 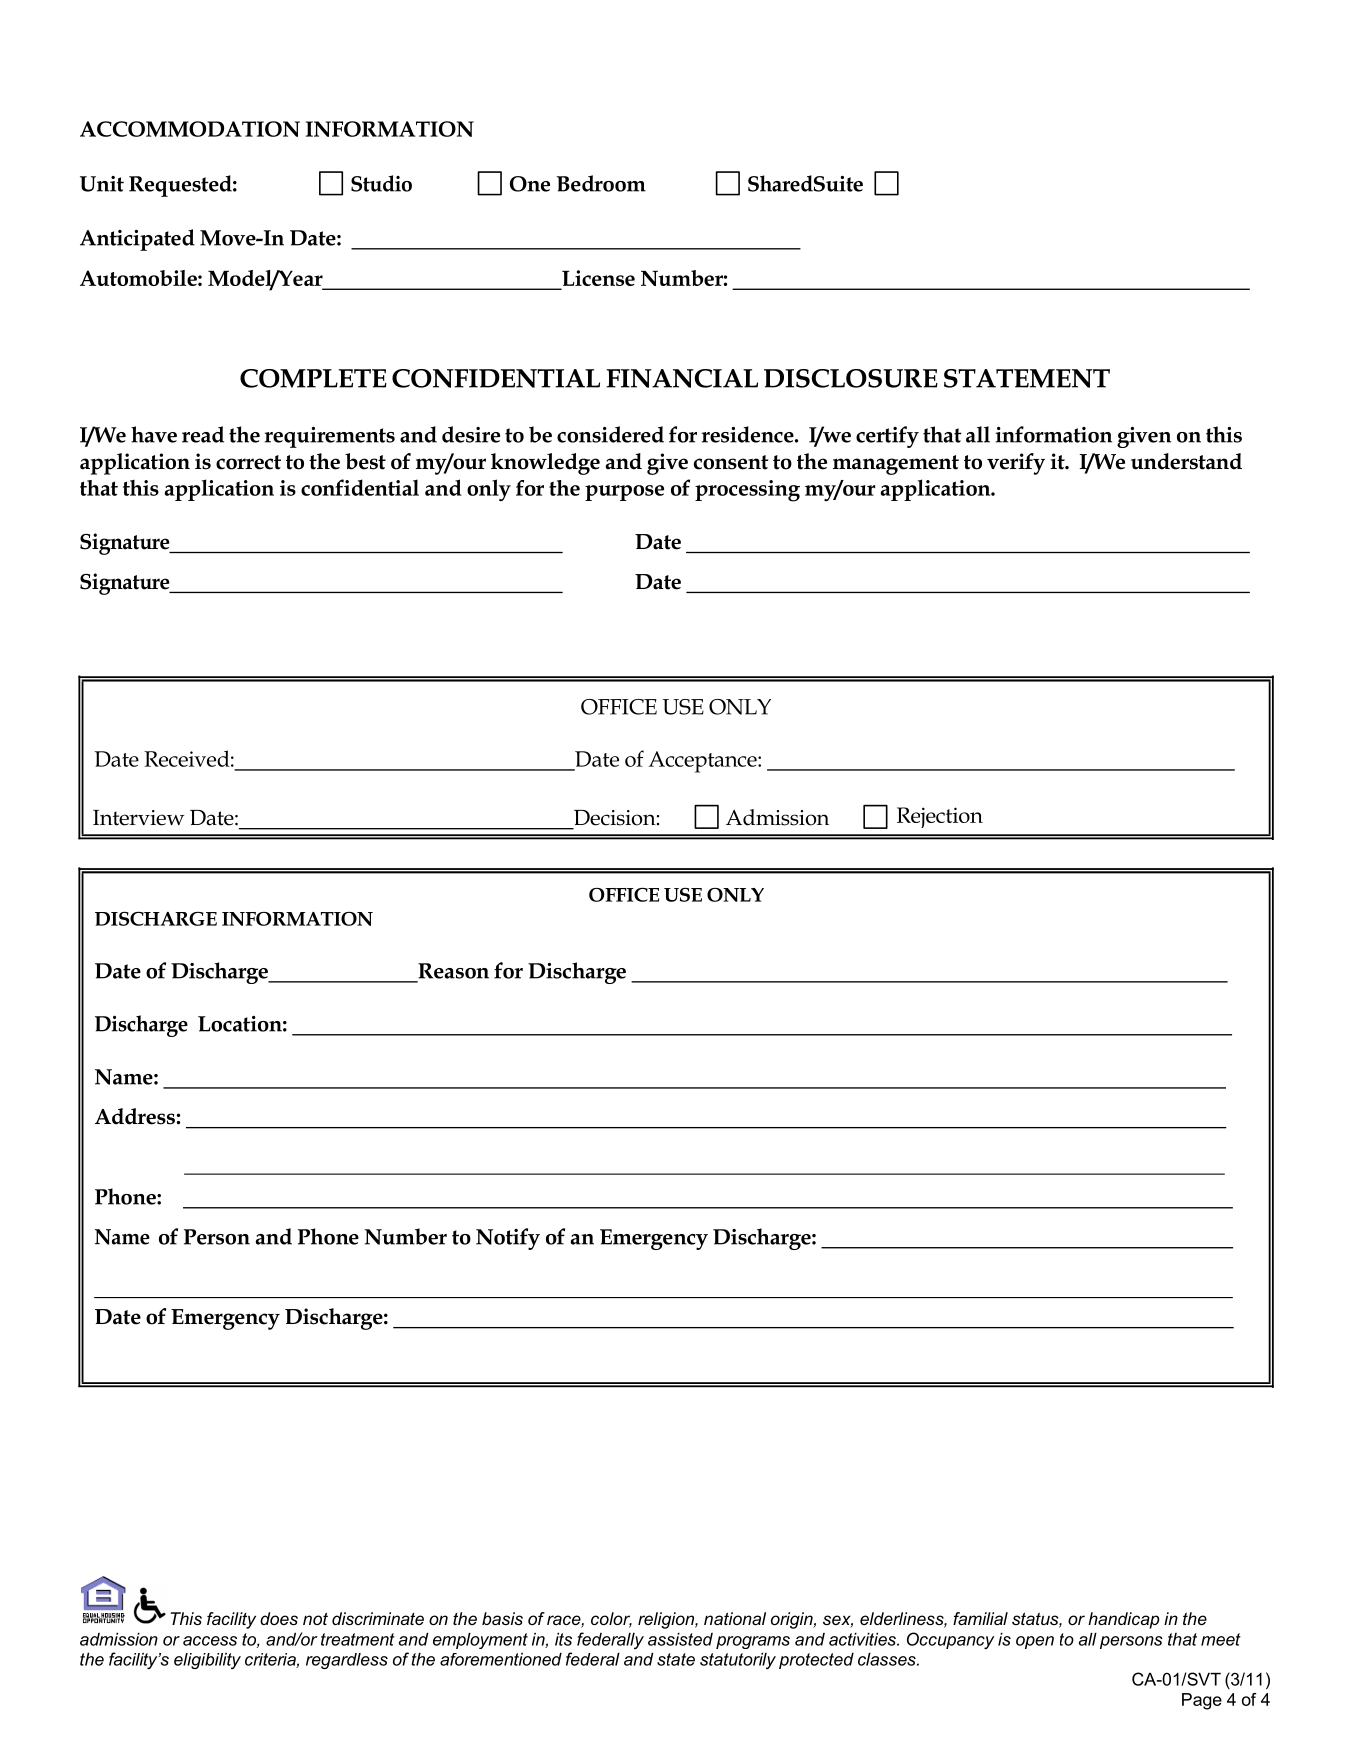 What do you see at coordinates (135, 1116) in the screenshot?
I see `Address` at bounding box center [135, 1116].
